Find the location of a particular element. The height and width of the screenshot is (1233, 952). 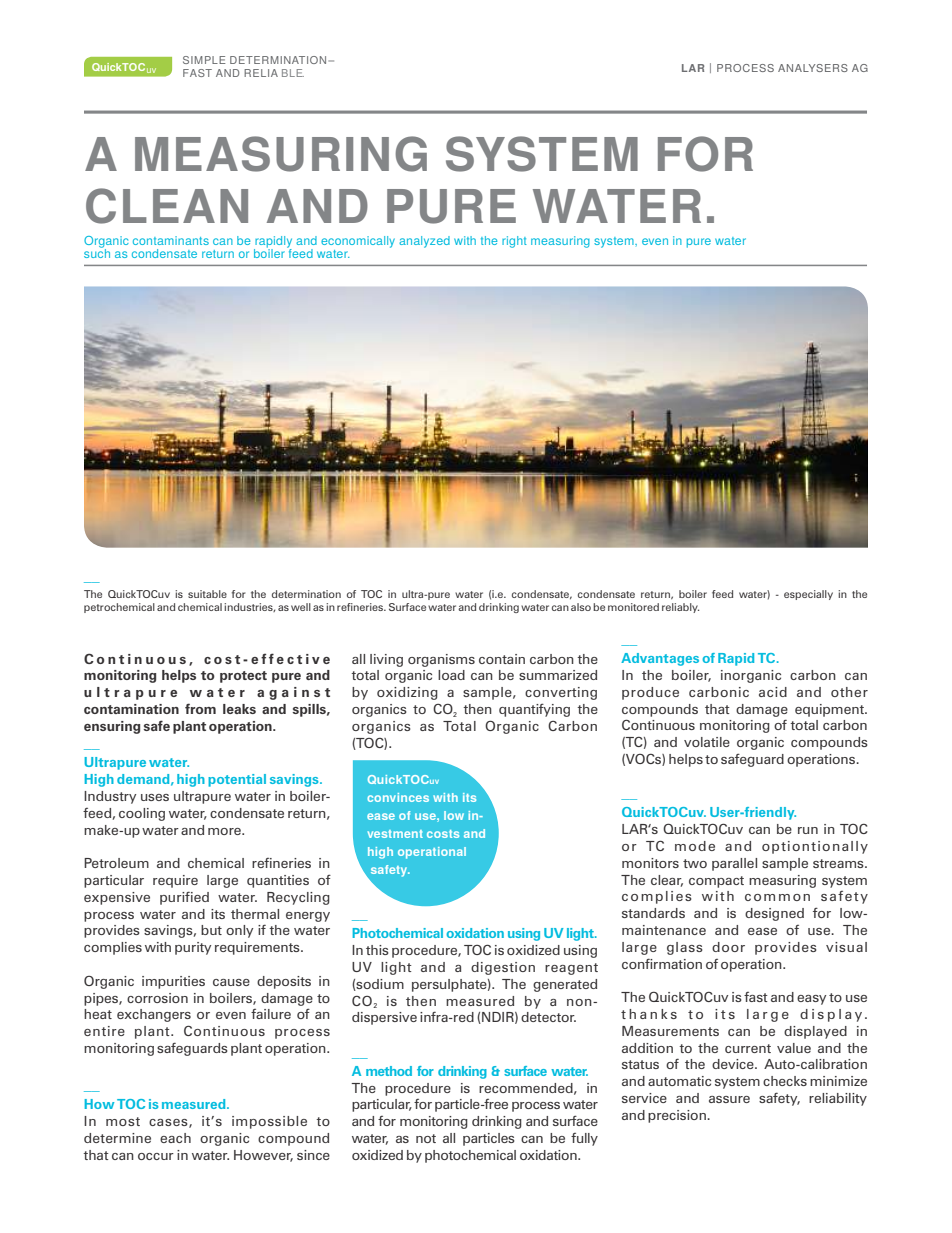

right is located at coordinates (514, 242).
